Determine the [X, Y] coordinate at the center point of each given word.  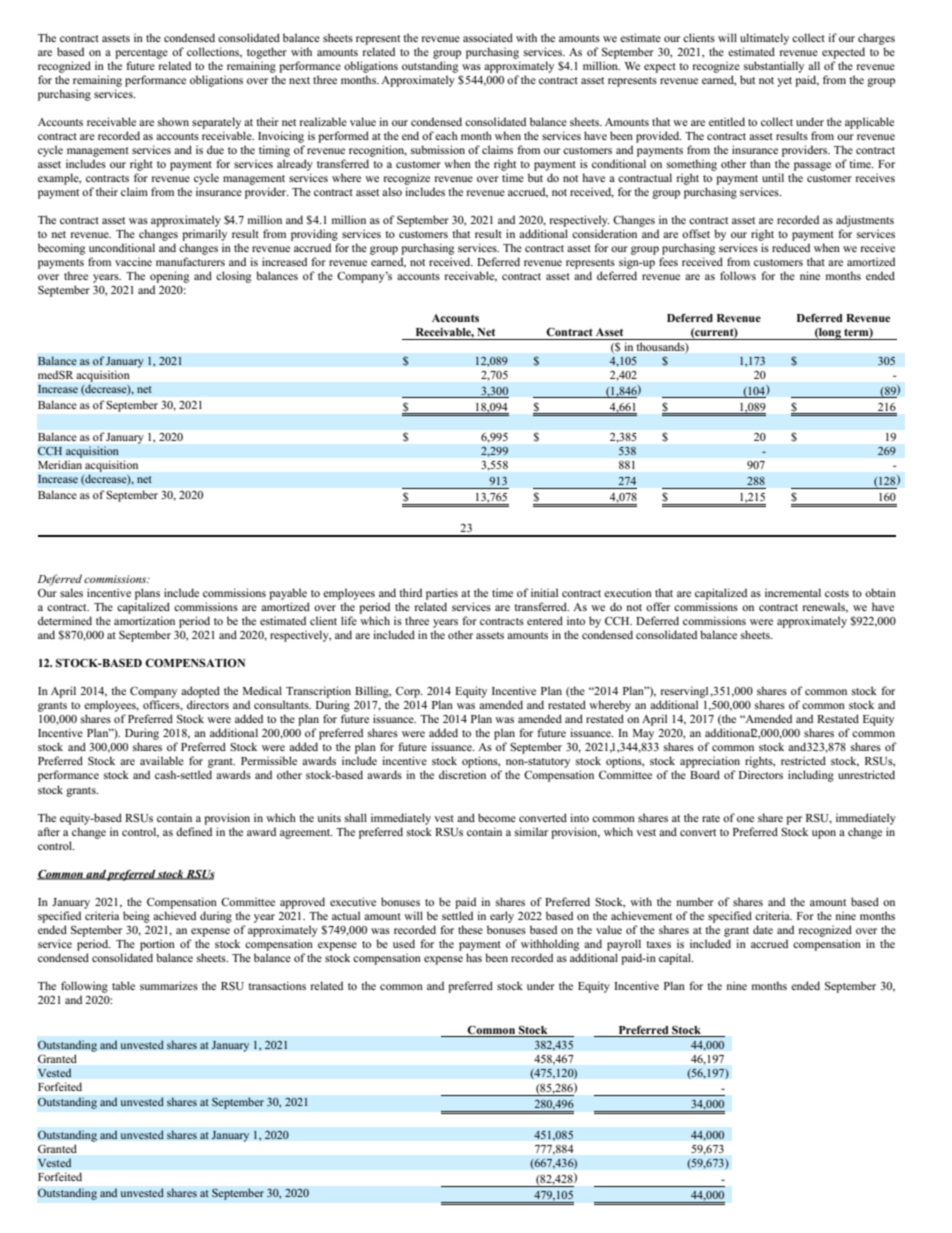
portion [157, 945]
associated [488, 37]
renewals [825, 607]
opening [169, 277]
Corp [409, 692]
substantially [774, 67]
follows [738, 275]
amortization [144, 620]
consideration [604, 233]
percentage [141, 54]
